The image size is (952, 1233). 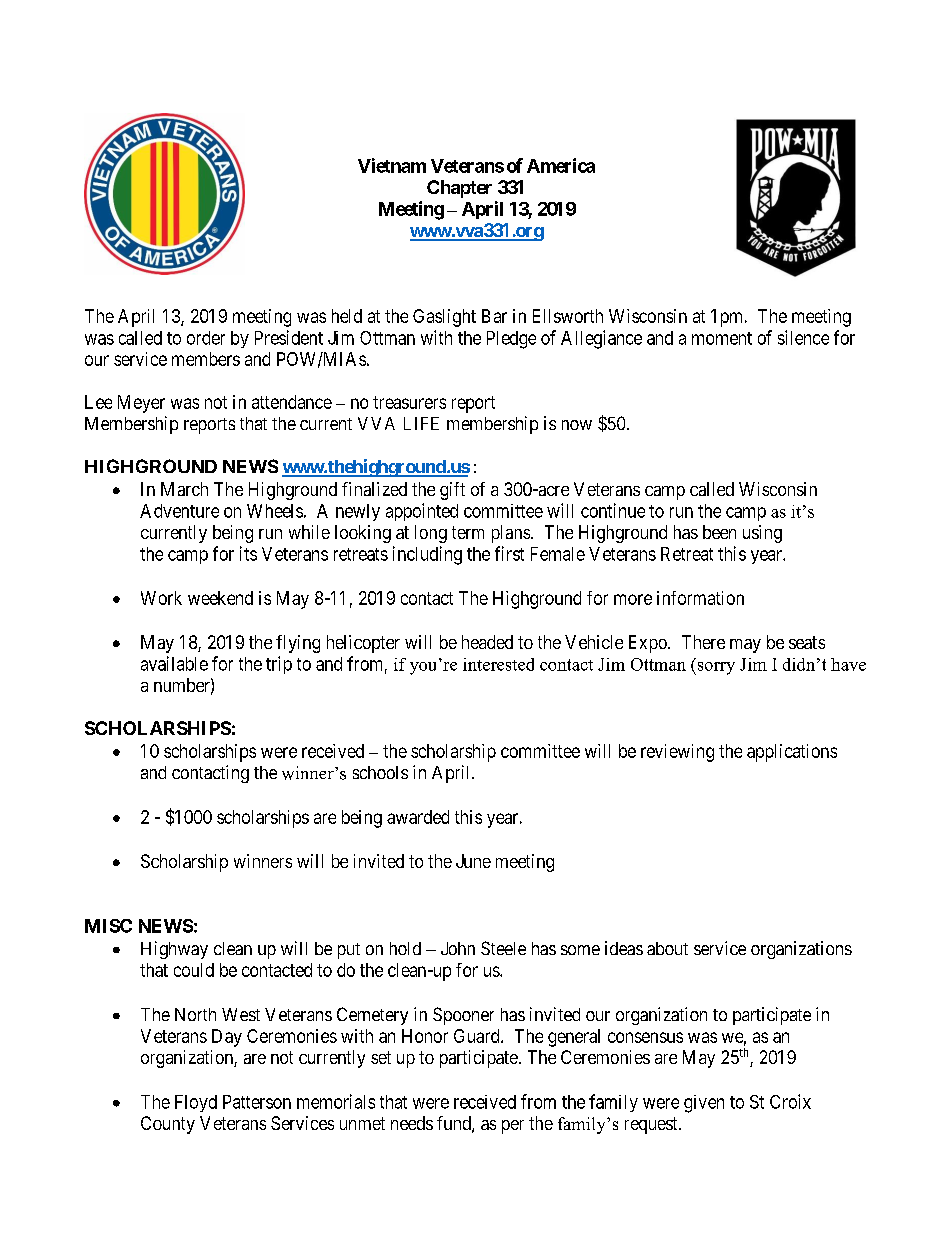 What do you see at coordinates (792, 753) in the screenshot?
I see `applications` at bounding box center [792, 753].
